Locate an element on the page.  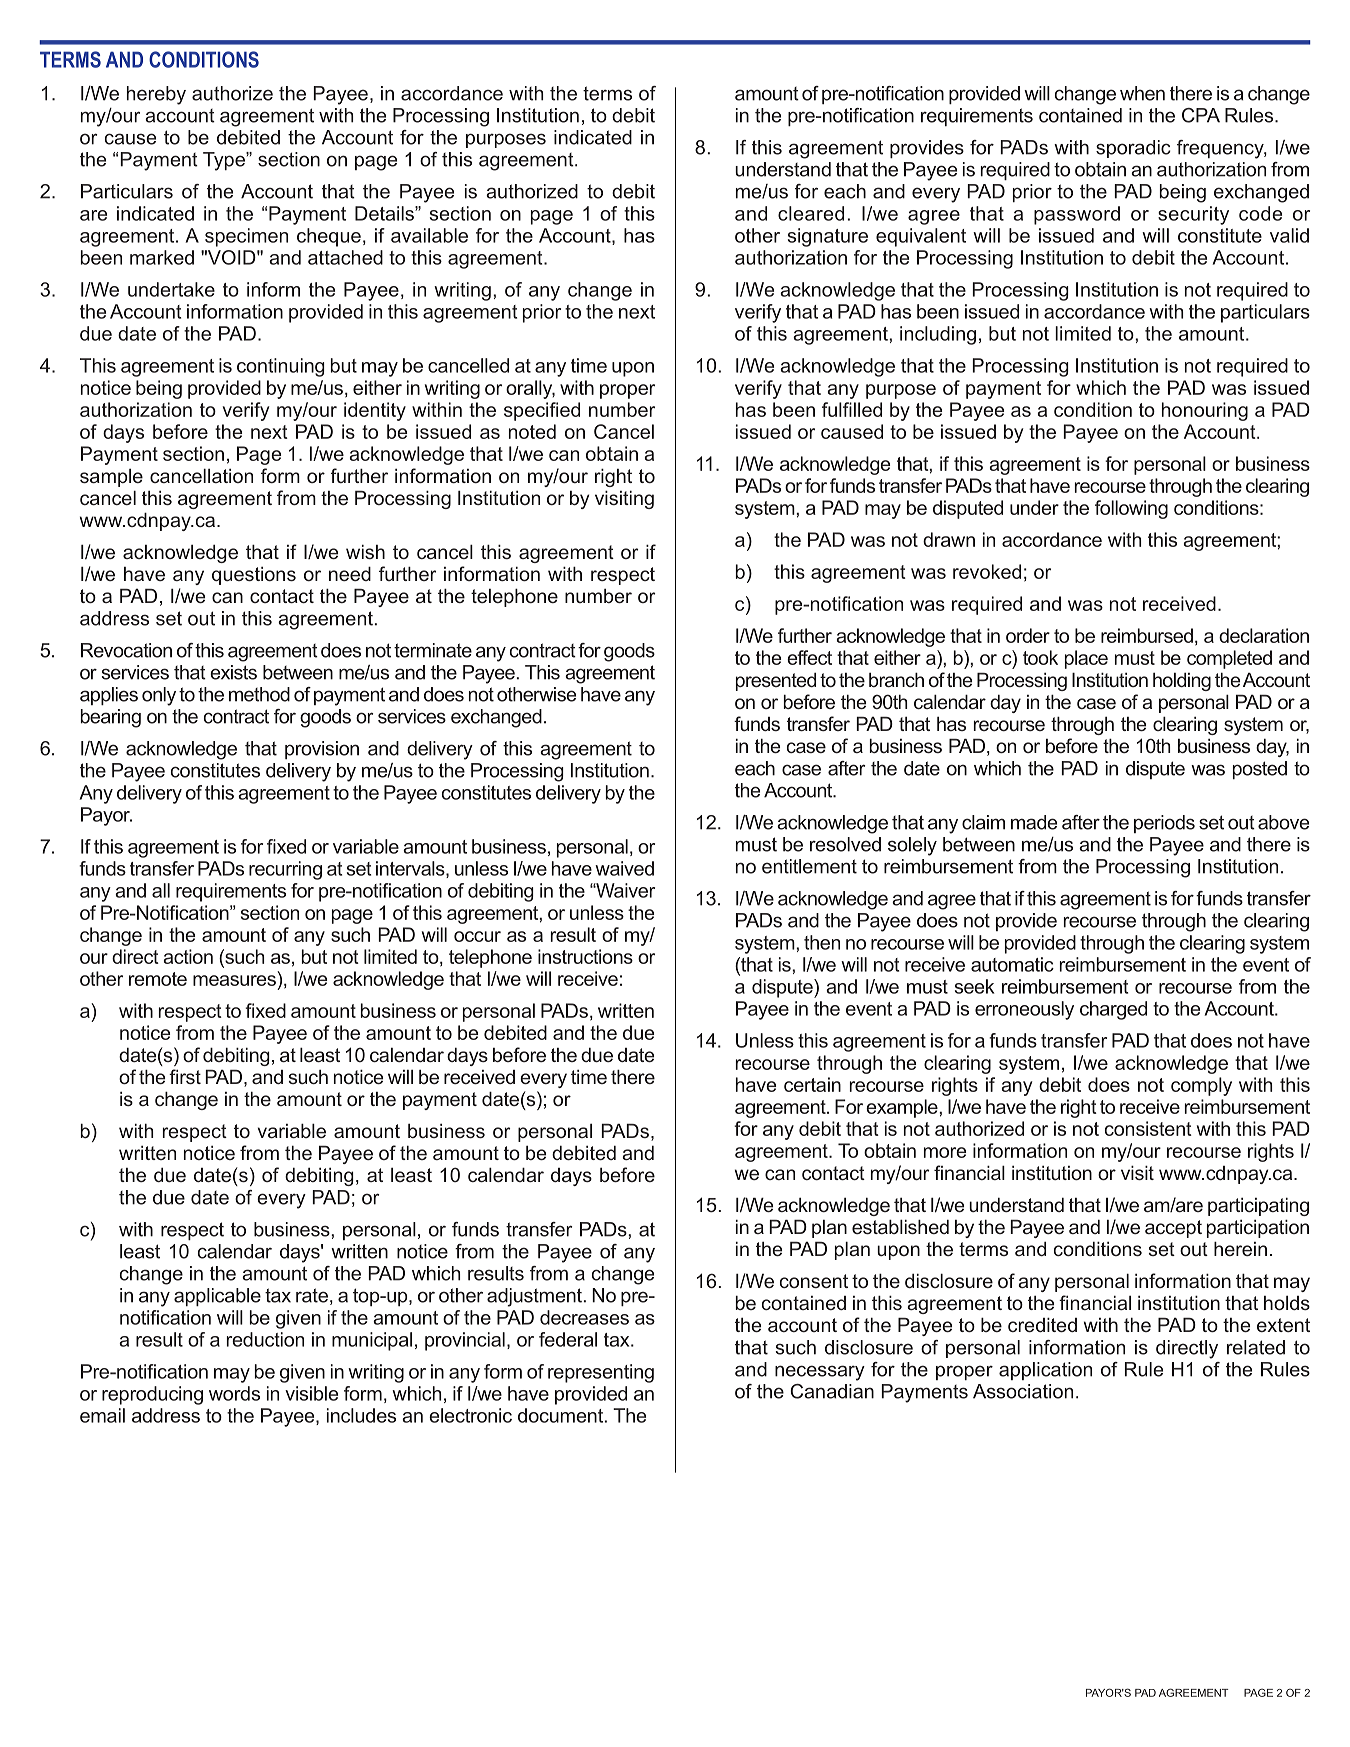
following is located at coordinates (1131, 509).
